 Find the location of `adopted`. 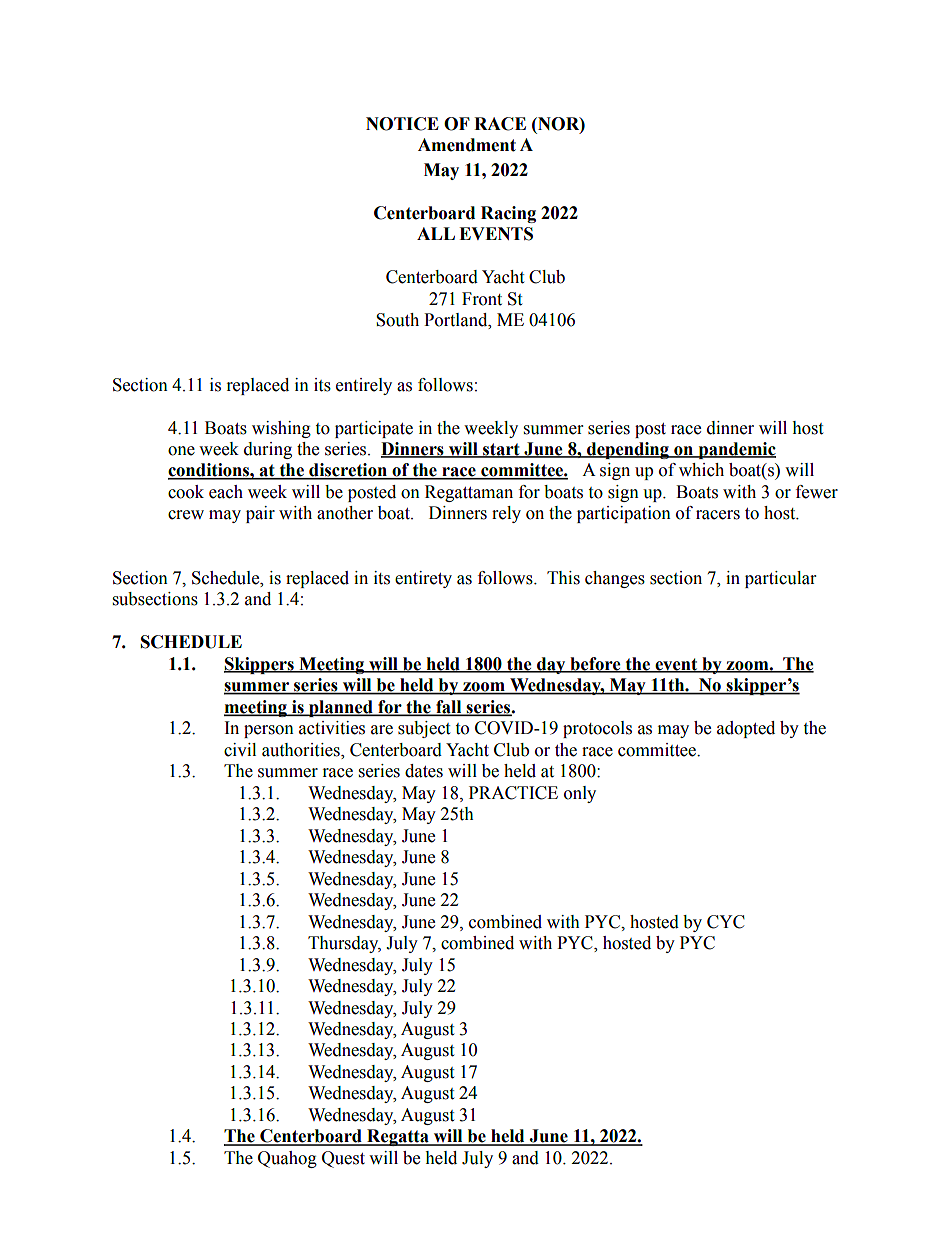

adopted is located at coordinates (746, 729).
